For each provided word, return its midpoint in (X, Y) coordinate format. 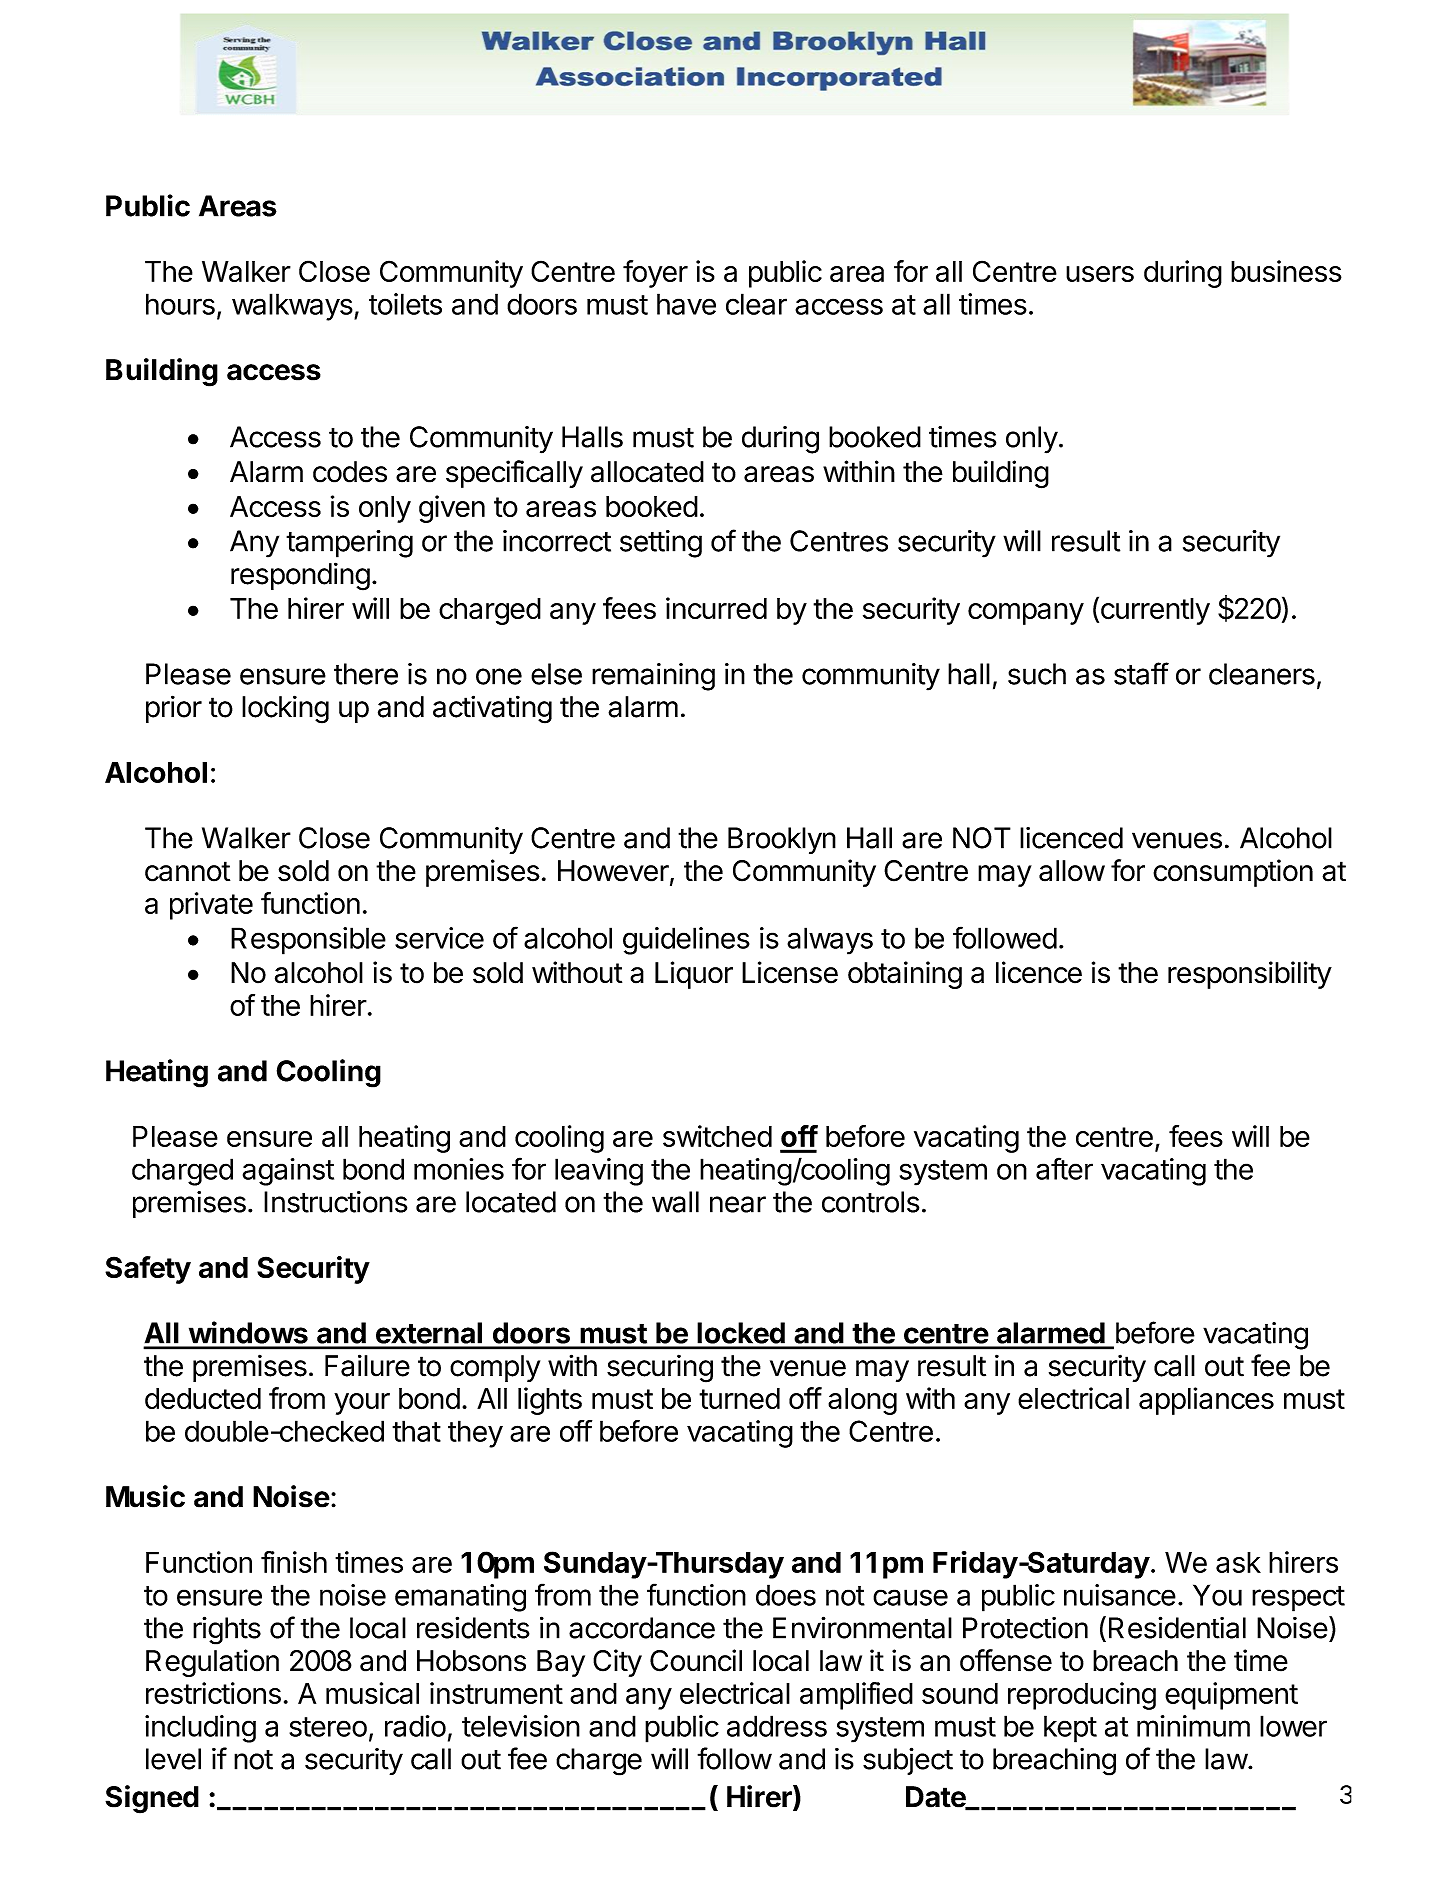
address (777, 1726)
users (1100, 274)
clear (756, 304)
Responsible (308, 941)
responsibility (1250, 975)
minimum (1193, 1726)
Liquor (694, 975)
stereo (328, 1727)
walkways (292, 307)
